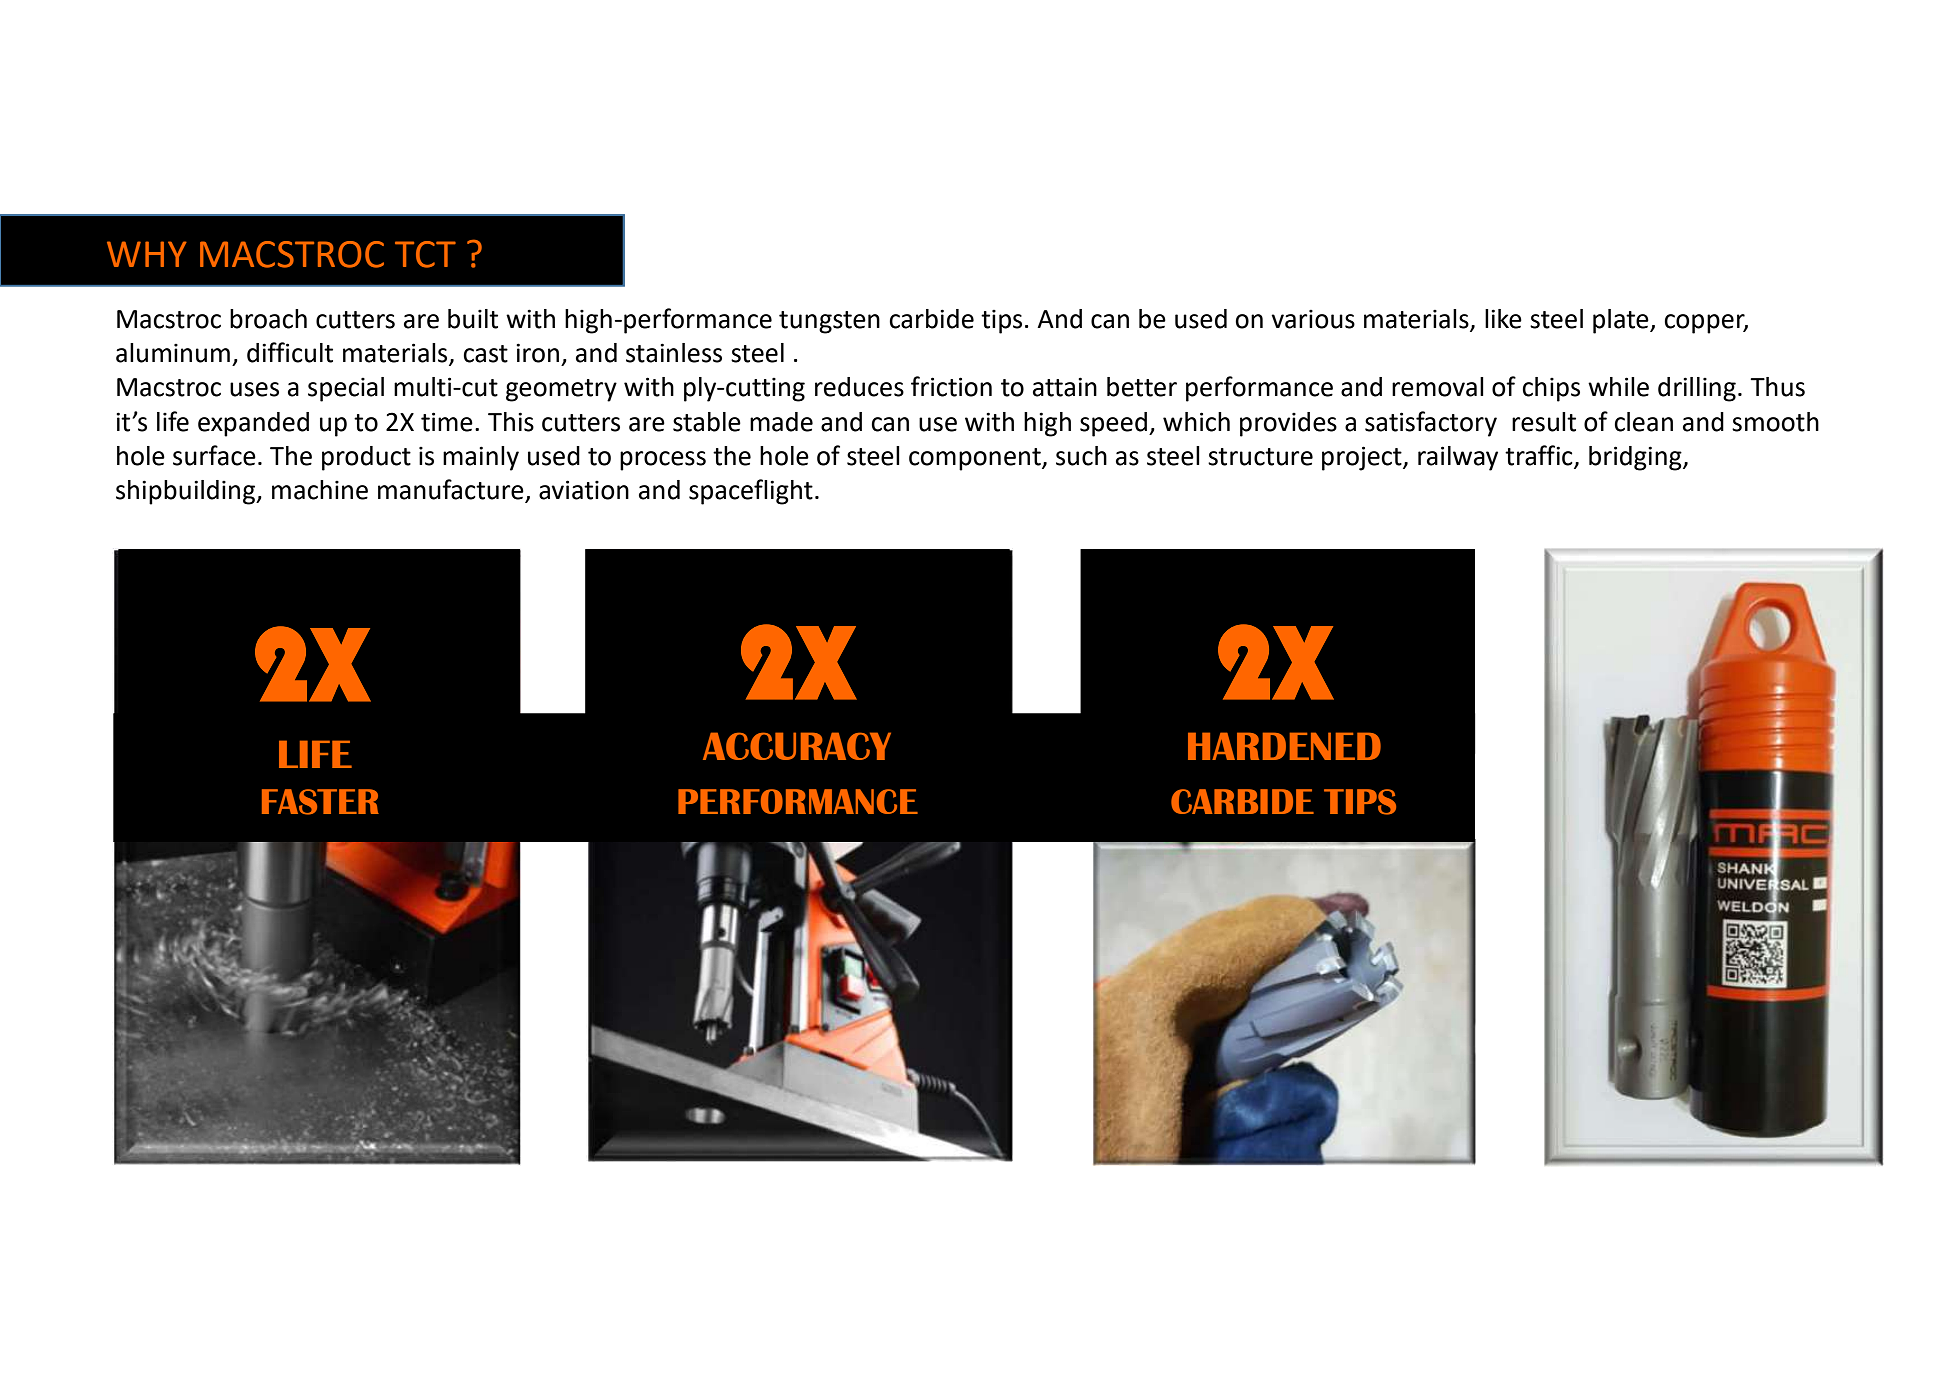  Describe the element at coordinates (751, 492) in the image. I see `spaceflight` at that location.
